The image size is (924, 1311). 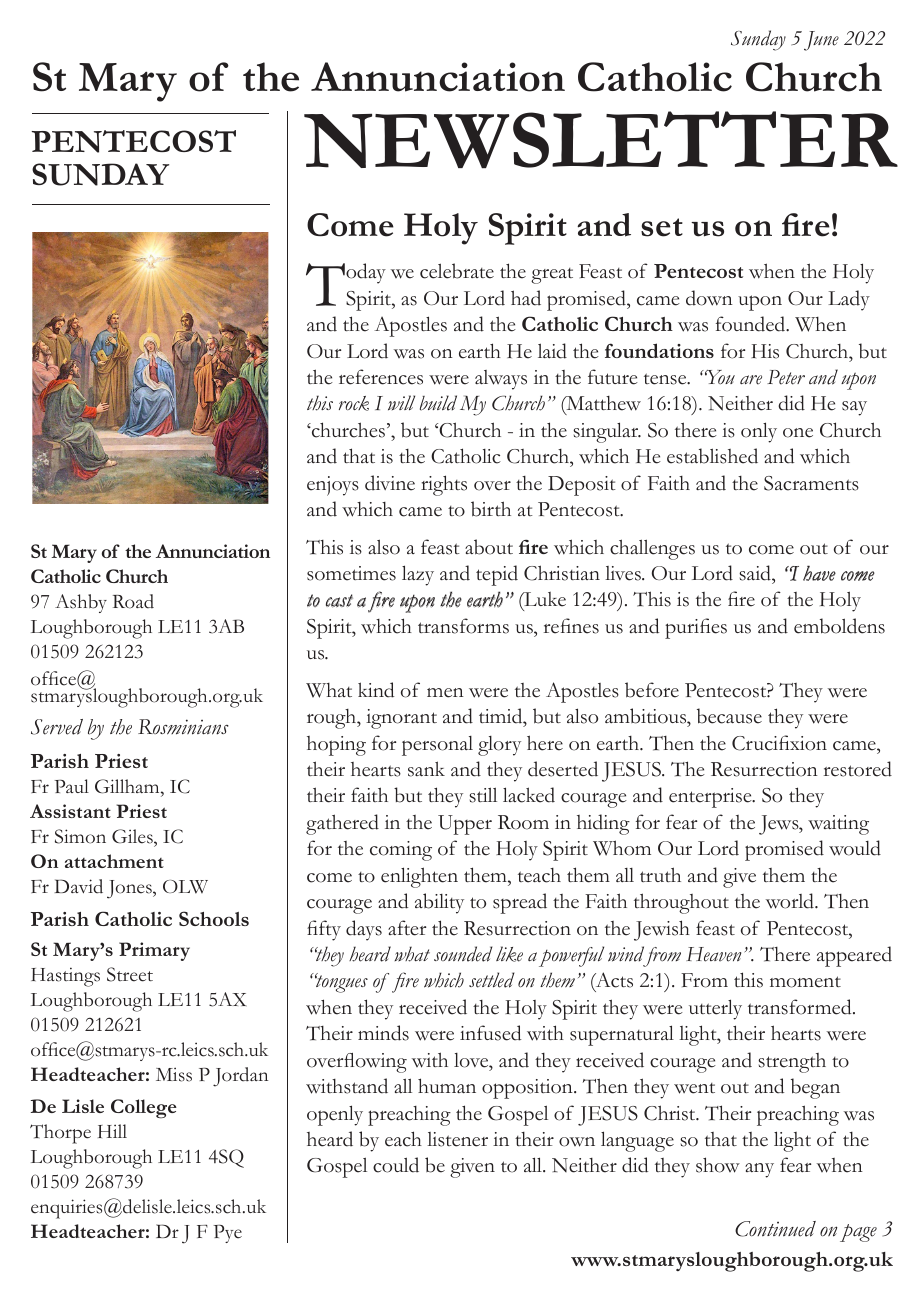 What do you see at coordinates (444, 485) in the screenshot?
I see `rights` at bounding box center [444, 485].
